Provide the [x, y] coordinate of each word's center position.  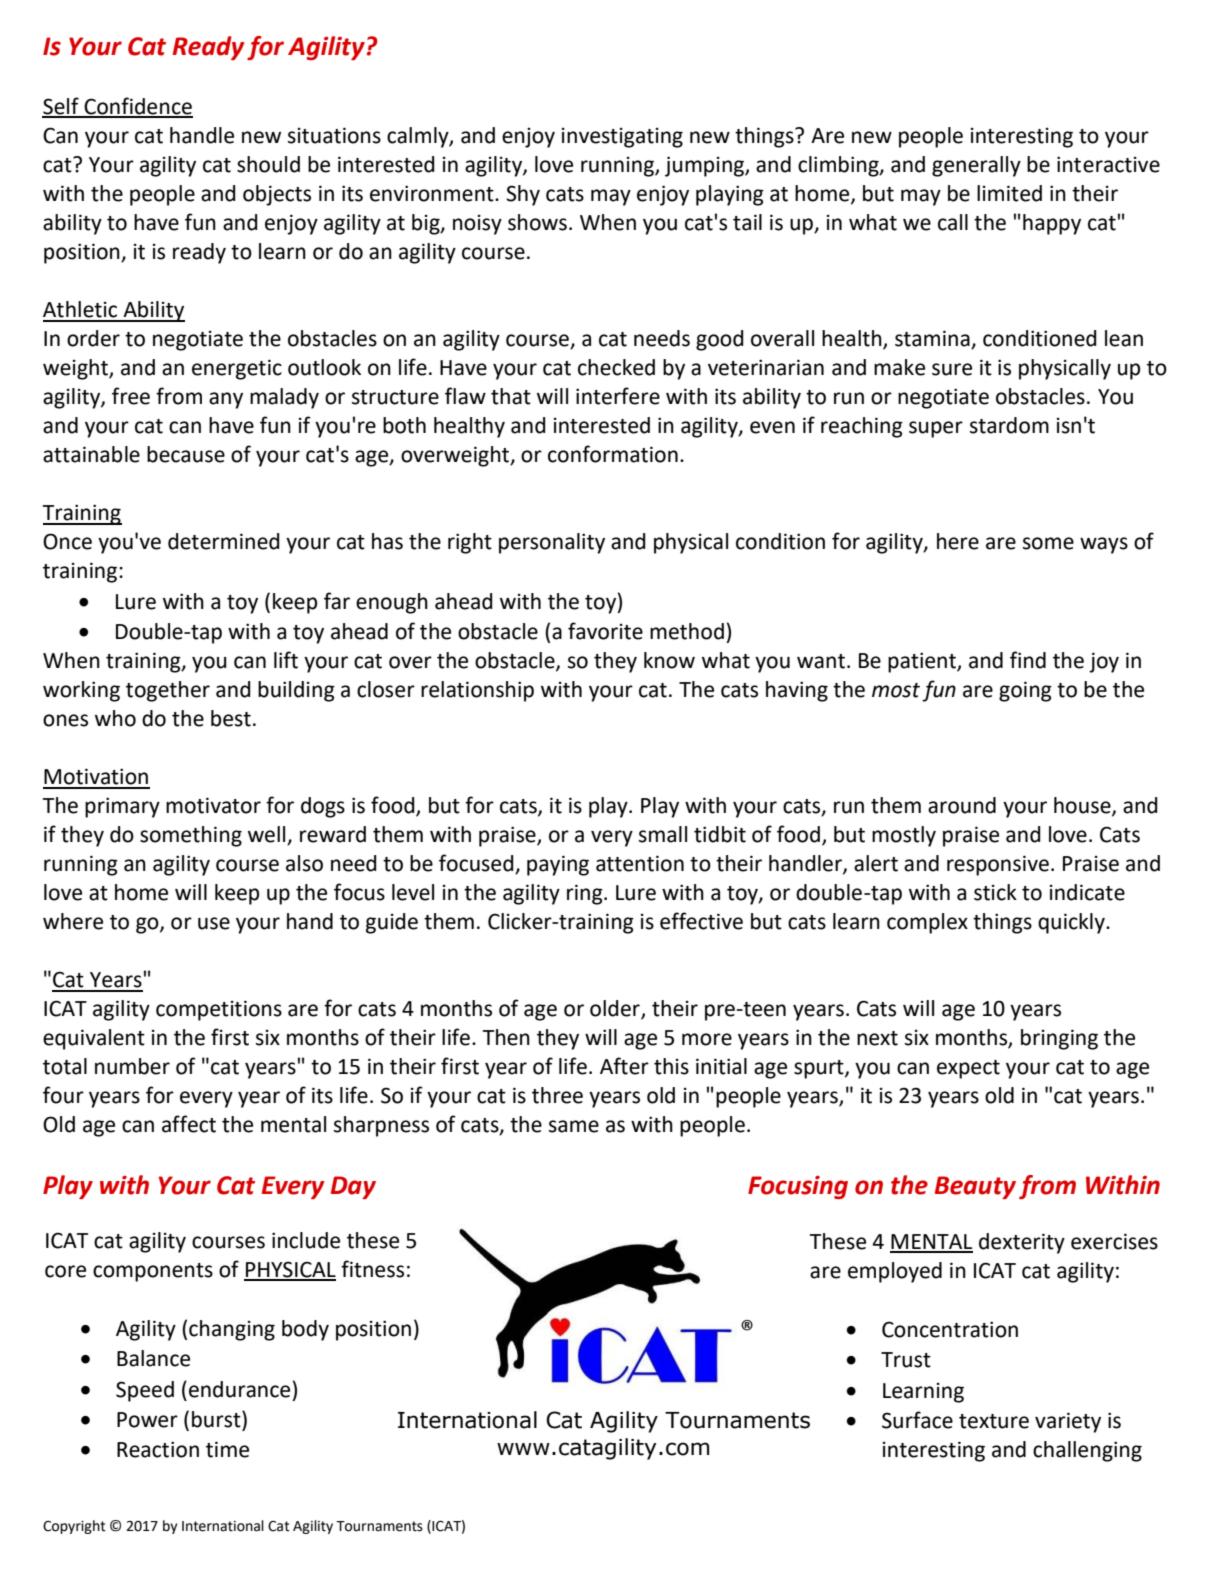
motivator [213, 805]
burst [217, 1419]
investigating [622, 138]
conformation [613, 454]
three [557, 1095]
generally [976, 166]
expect [968, 1069]
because [186, 454]
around [962, 805]
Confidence [138, 107]
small [663, 834]
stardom [1009, 425]
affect [189, 1124]
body [305, 1330]
